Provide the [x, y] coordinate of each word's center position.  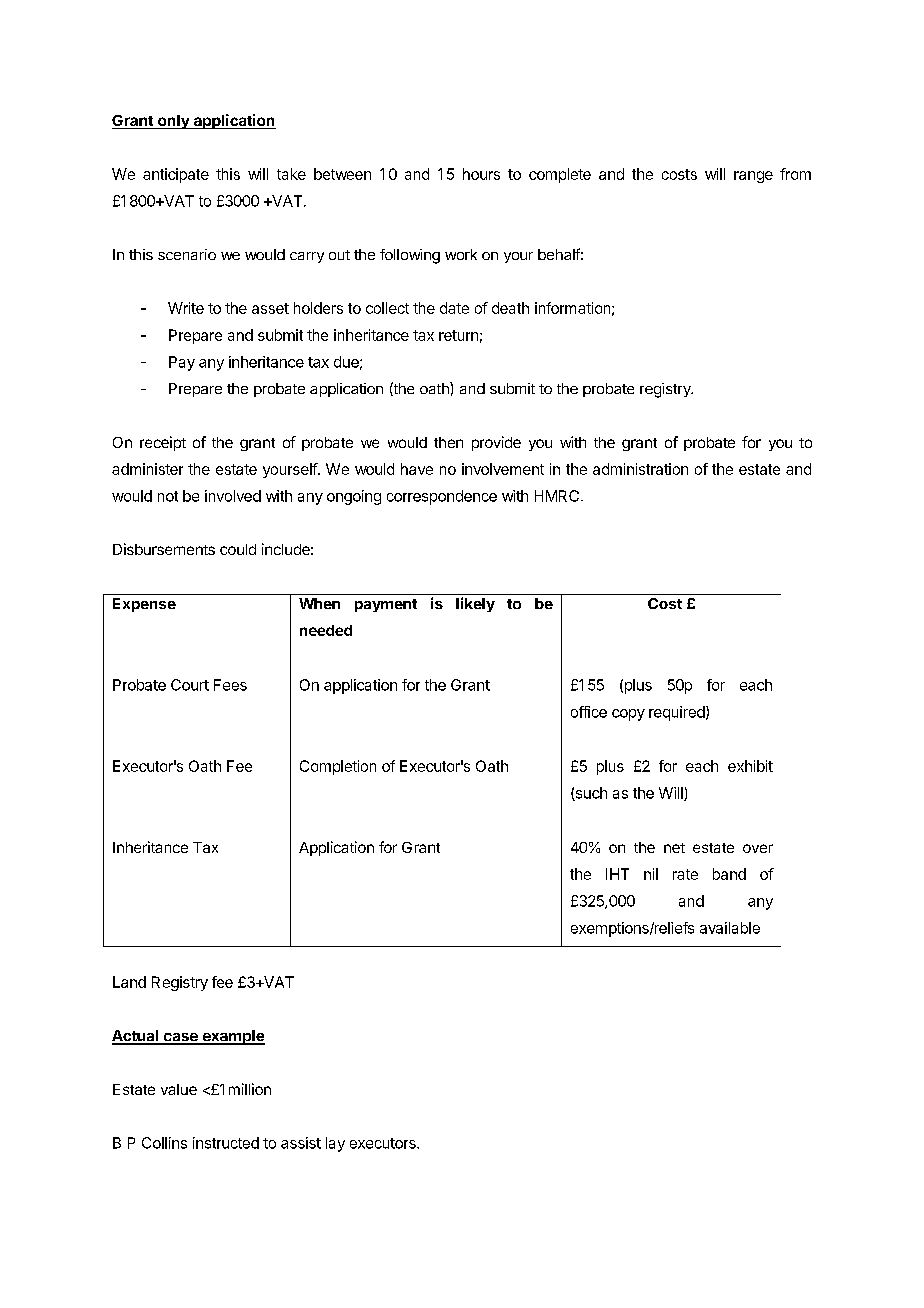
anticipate [176, 175]
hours [481, 174]
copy [628, 715]
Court [190, 685]
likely [475, 604]
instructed [226, 1143]
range [753, 177]
